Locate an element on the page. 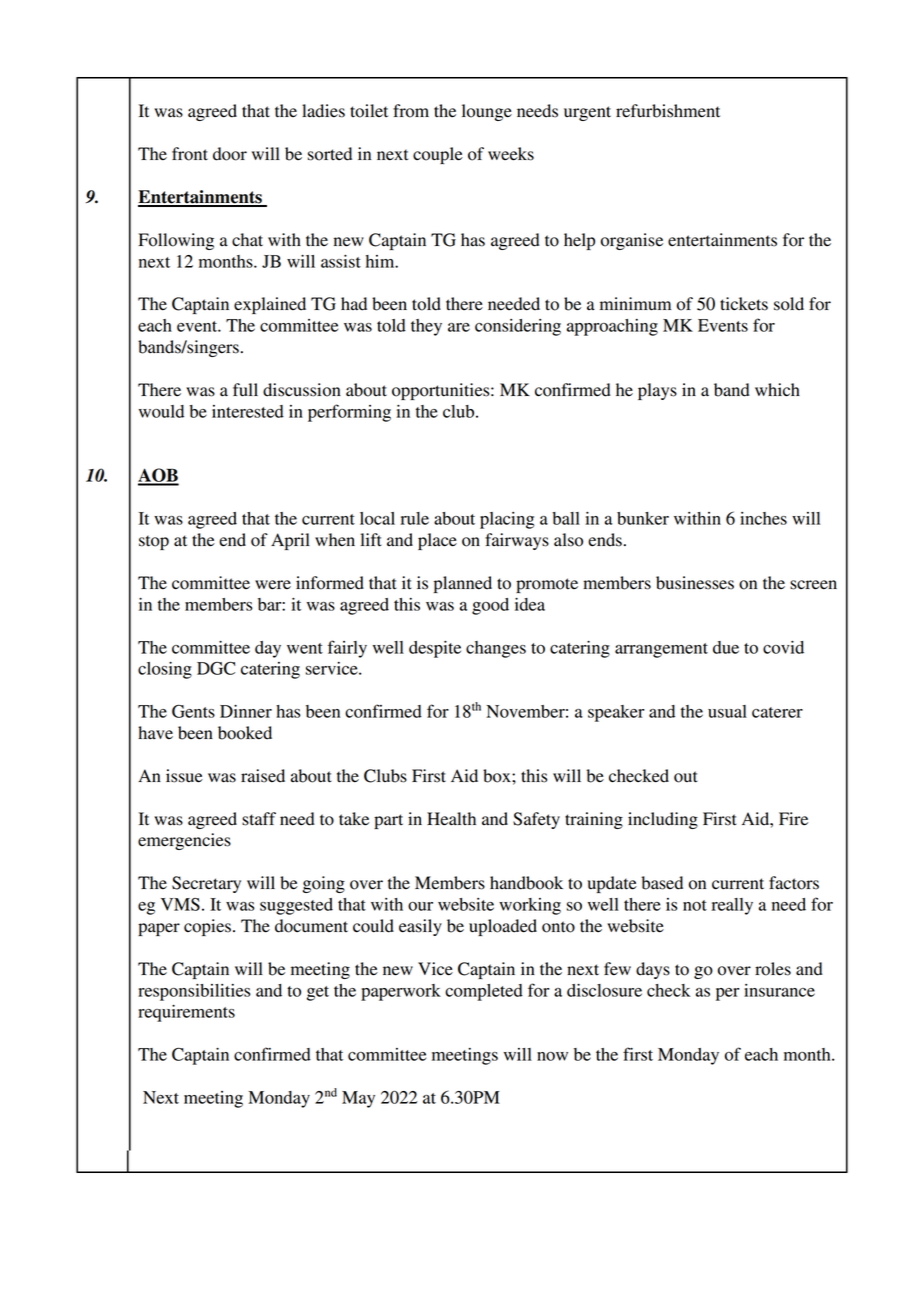 Image resolution: width=924 pixels, height=1308 pixels. businesses is located at coordinates (695, 583).
